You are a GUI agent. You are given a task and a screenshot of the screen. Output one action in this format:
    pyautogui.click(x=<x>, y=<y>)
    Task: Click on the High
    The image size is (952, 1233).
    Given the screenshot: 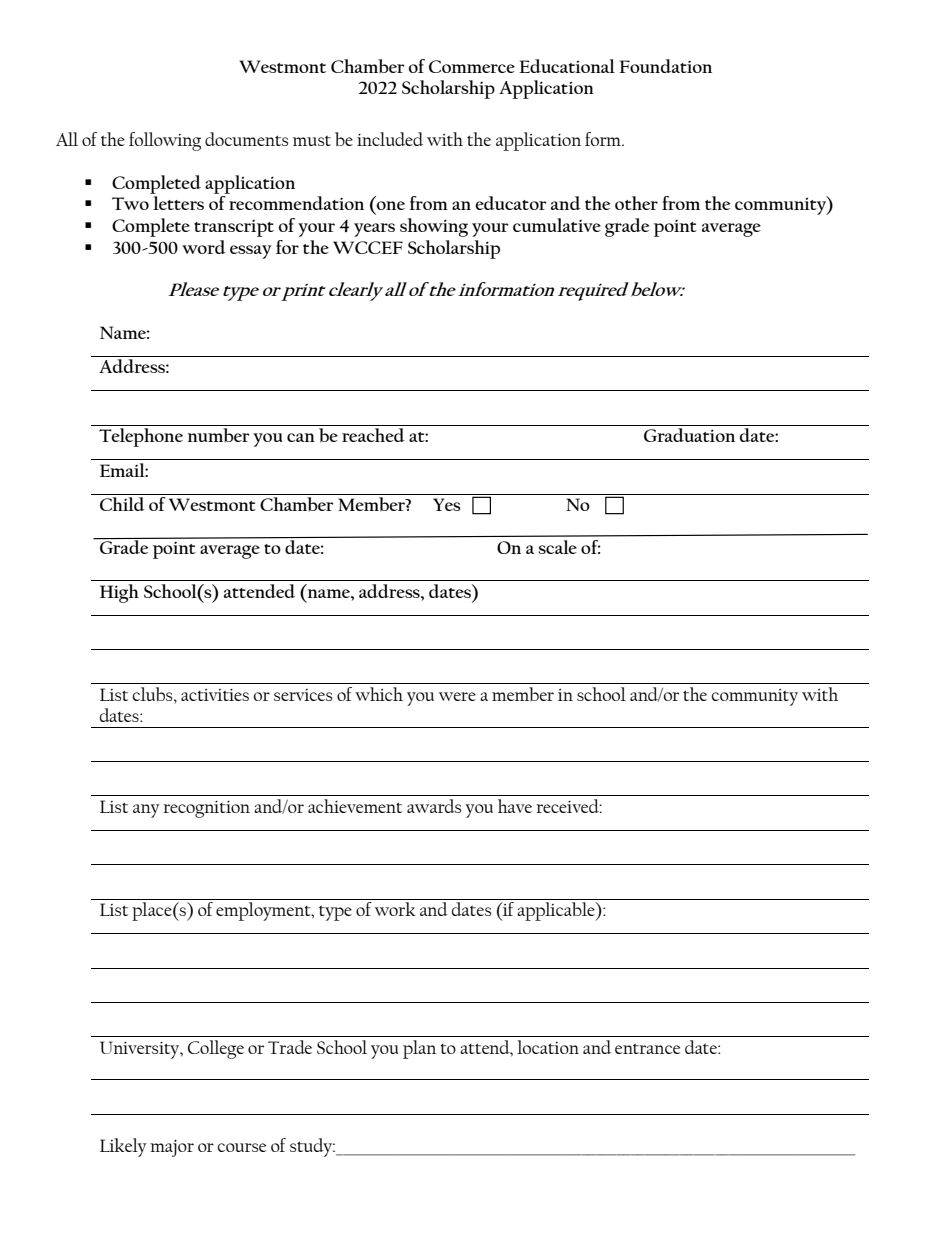 What is the action you would take?
    pyautogui.click(x=119, y=593)
